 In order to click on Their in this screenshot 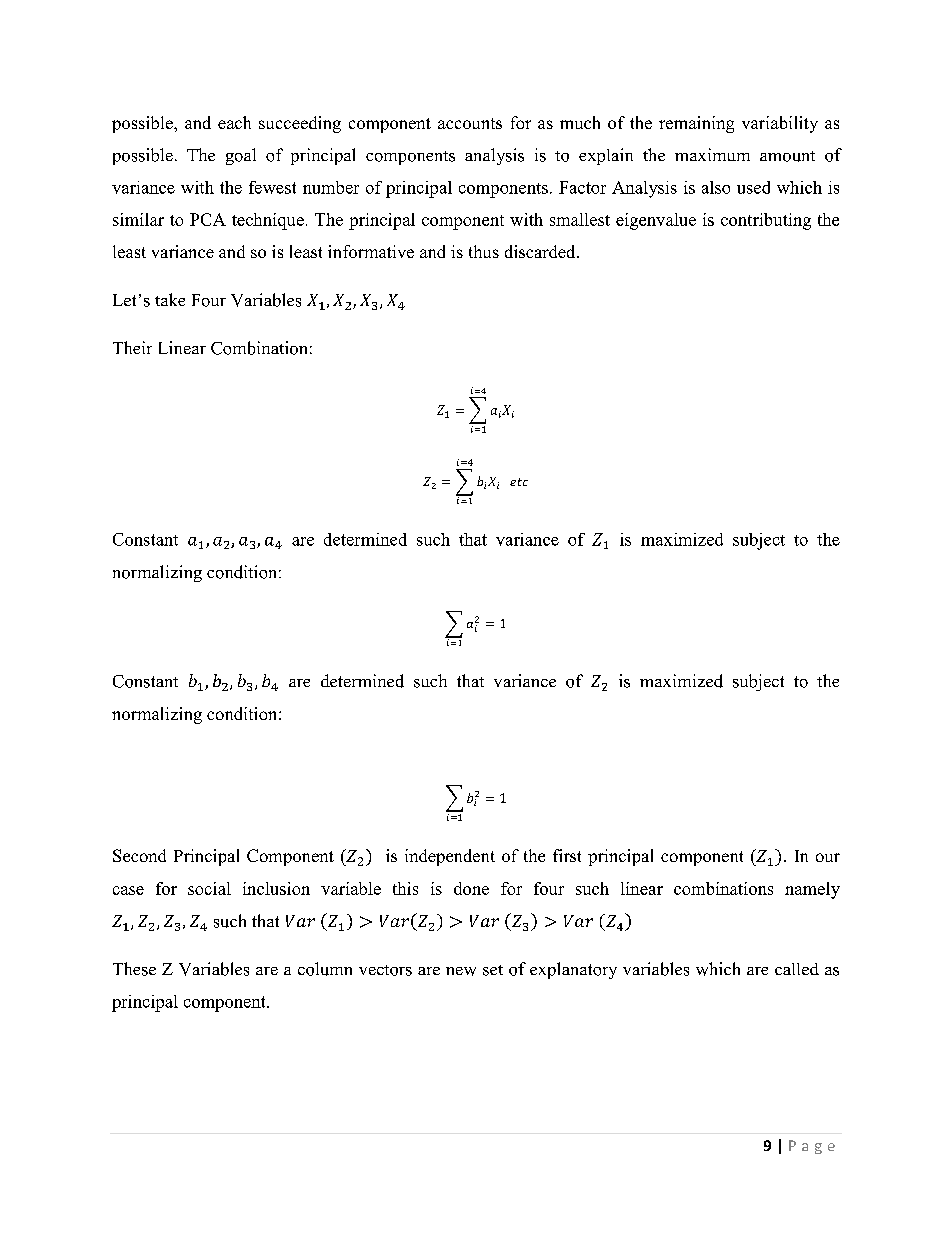, I will do `click(132, 347)`.
